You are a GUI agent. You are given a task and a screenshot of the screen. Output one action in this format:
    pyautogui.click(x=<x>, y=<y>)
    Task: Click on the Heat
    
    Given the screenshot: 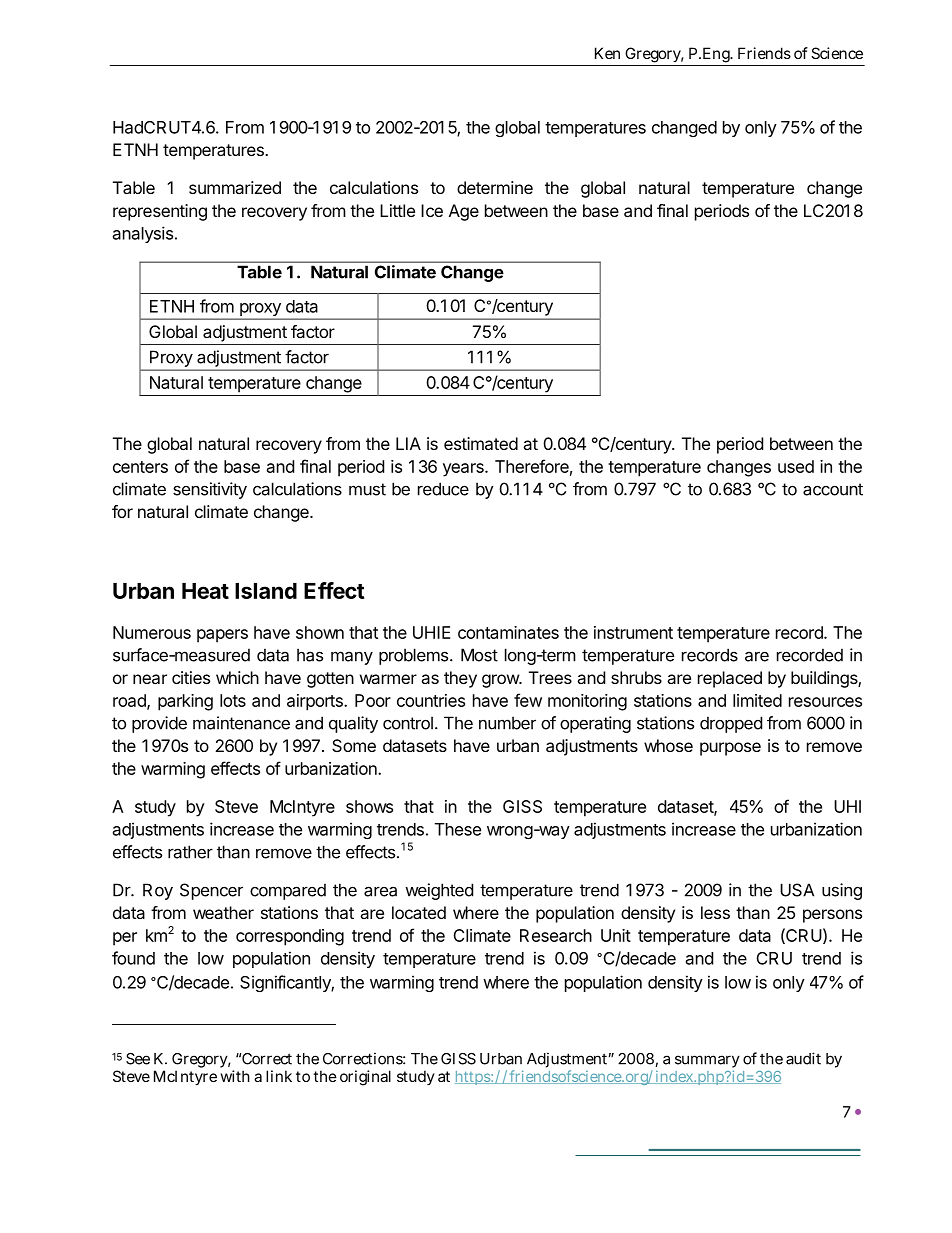 What is the action you would take?
    pyautogui.click(x=205, y=591)
